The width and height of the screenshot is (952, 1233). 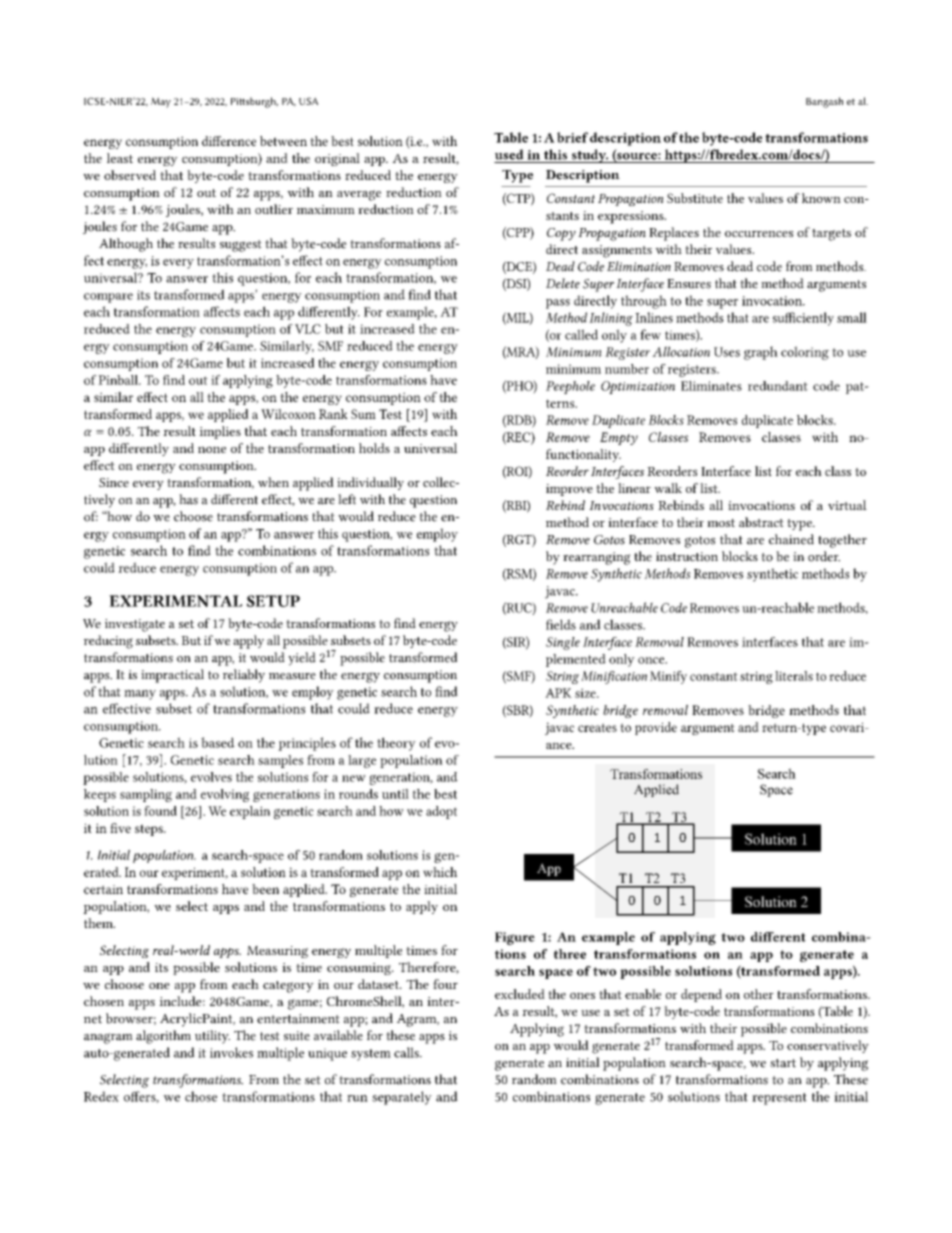 What do you see at coordinates (396, 744) in the screenshot?
I see `theory` at bounding box center [396, 744].
